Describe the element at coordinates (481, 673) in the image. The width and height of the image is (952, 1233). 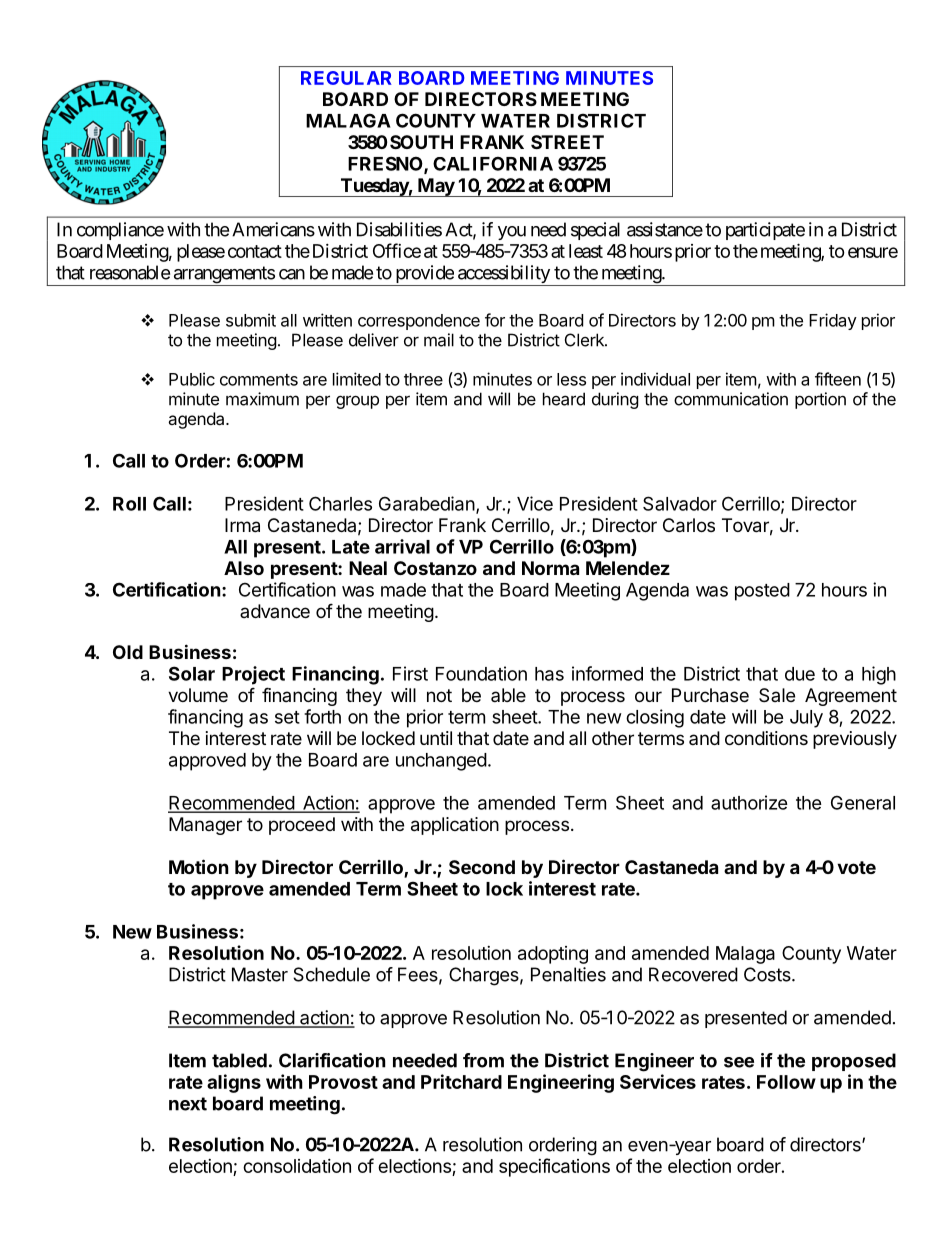
I see `Foundation` at that location.
